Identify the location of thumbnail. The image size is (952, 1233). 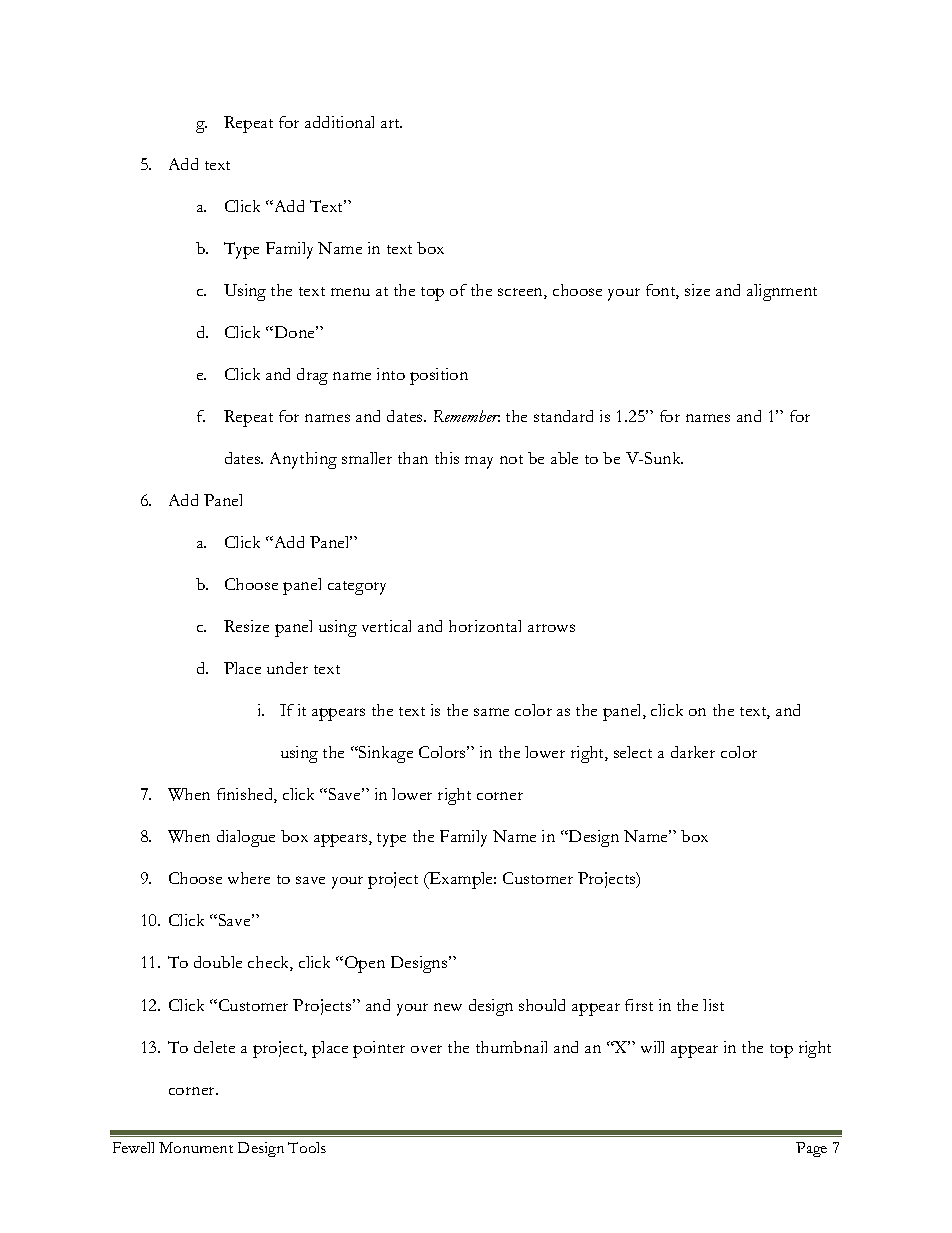
(511, 1047).
